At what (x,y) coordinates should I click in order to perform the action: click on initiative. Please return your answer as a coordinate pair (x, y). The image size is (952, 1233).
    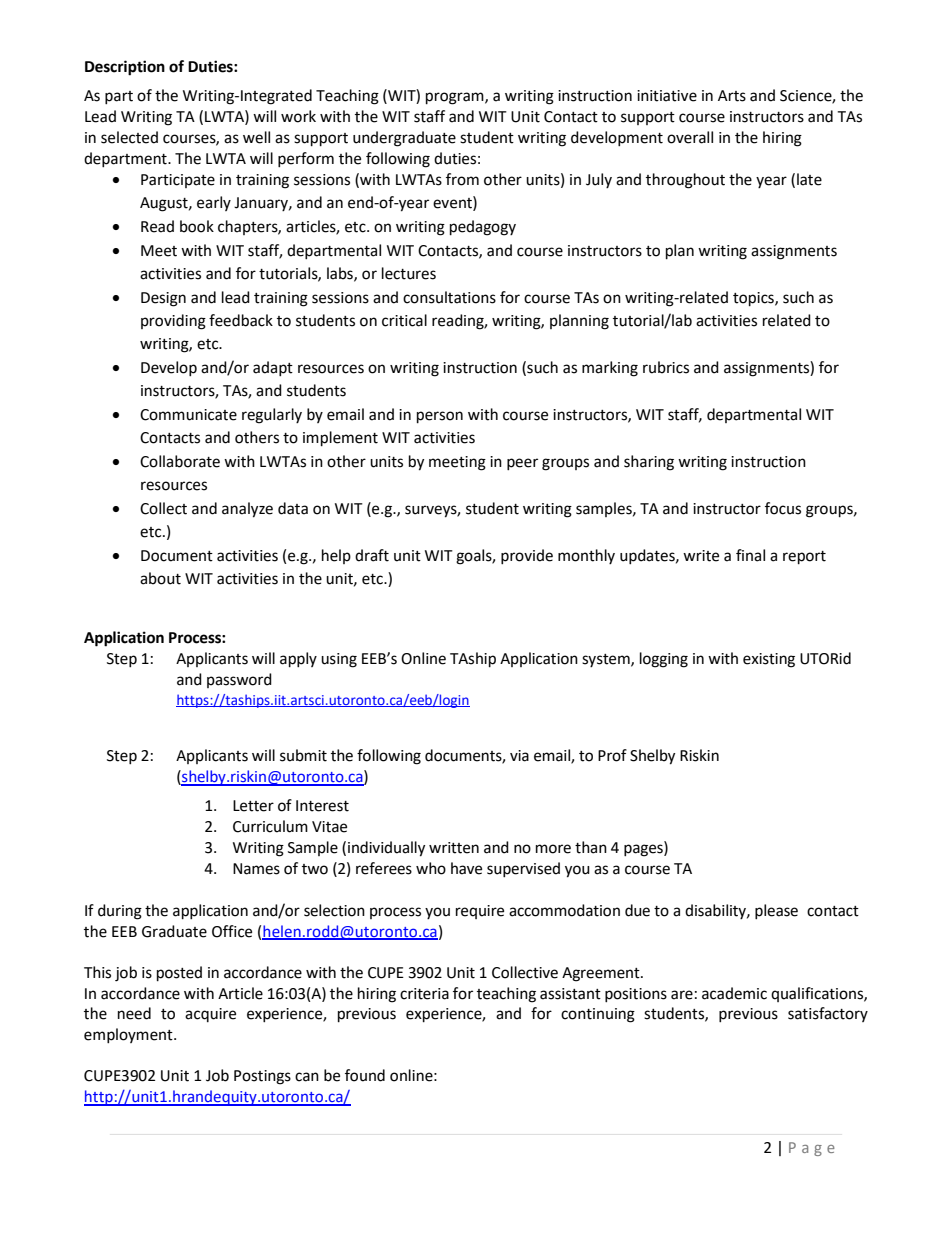
    Looking at the image, I should click on (667, 96).
